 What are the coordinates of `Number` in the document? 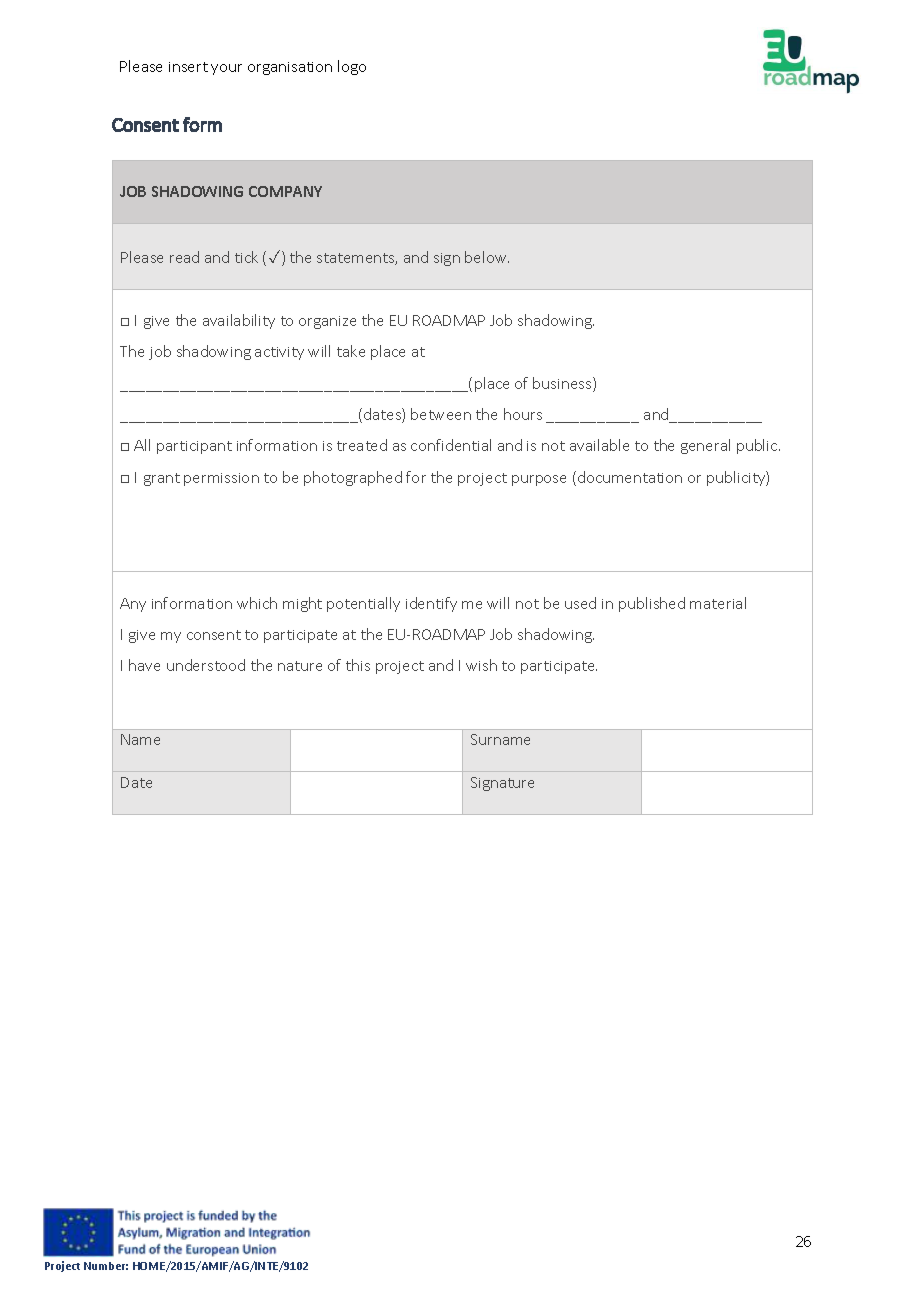 It's located at (106, 1266).
